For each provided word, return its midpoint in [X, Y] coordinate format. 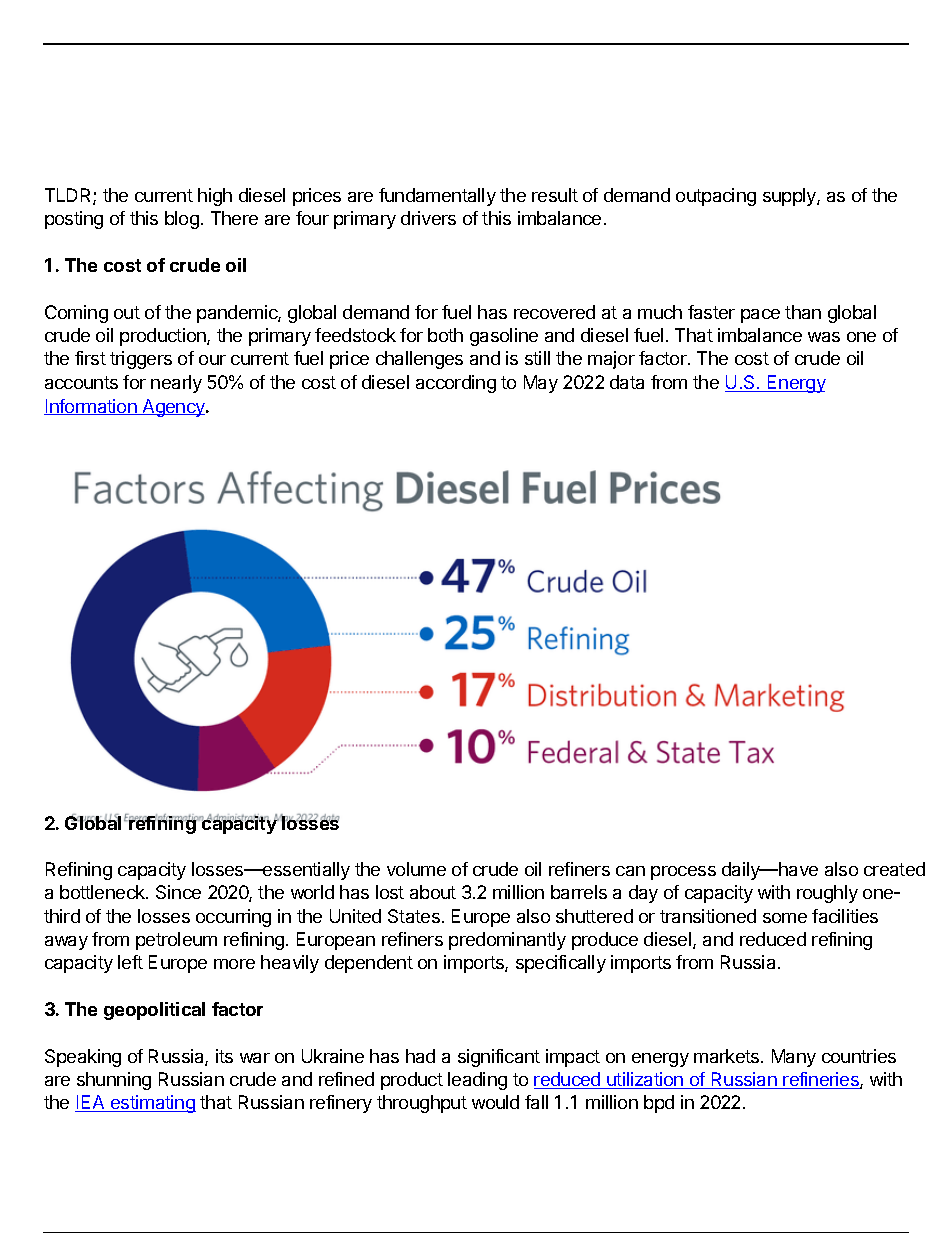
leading [477, 1081]
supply [790, 197]
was [824, 337]
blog [182, 220]
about [433, 892]
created [894, 869]
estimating [152, 1104]
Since [178, 892]
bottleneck [103, 892]
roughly [827, 894]
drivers [428, 218]
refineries [821, 1080]
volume [416, 869]
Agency [173, 408]
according [456, 384]
